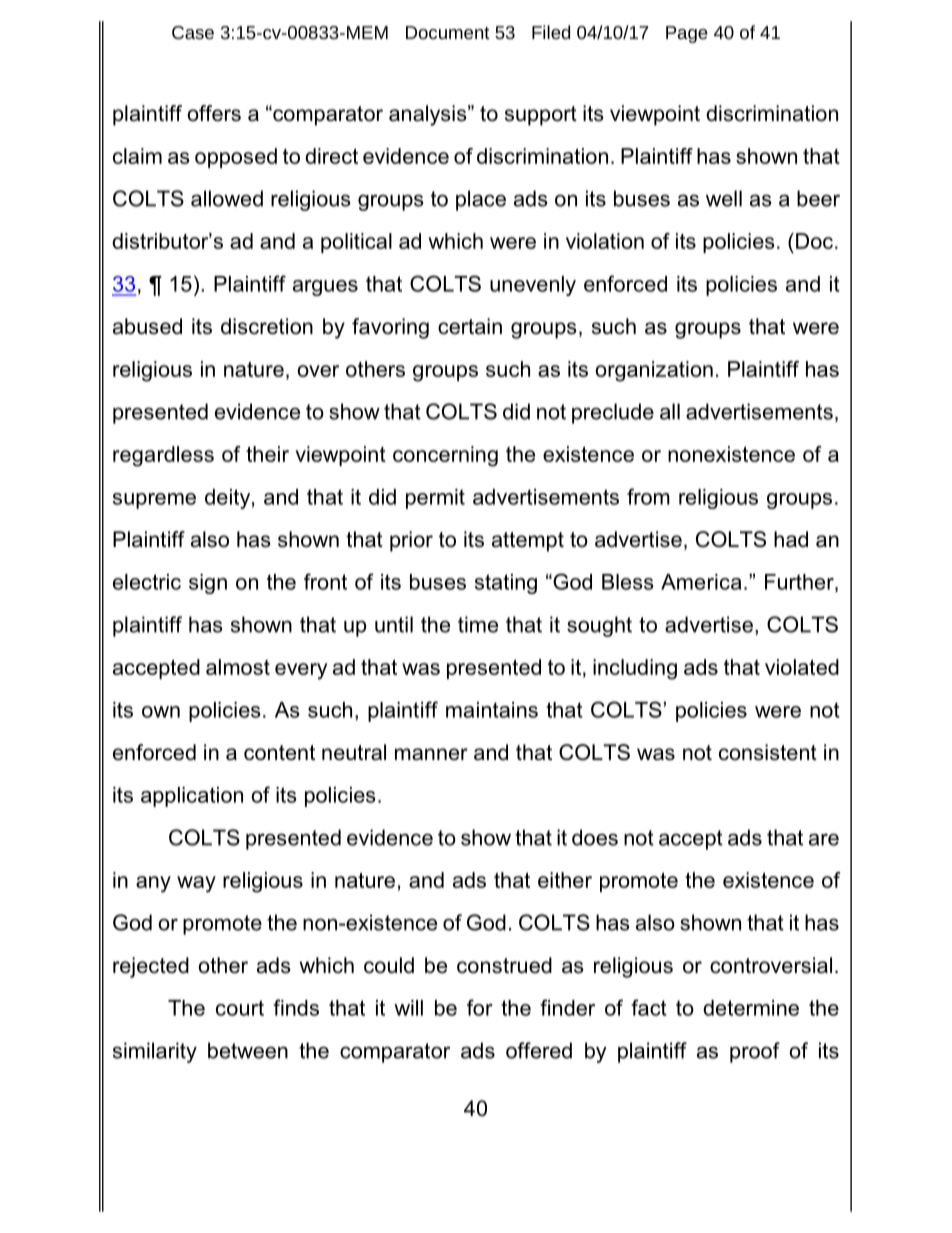  I want to click on organization, so click(654, 371).
